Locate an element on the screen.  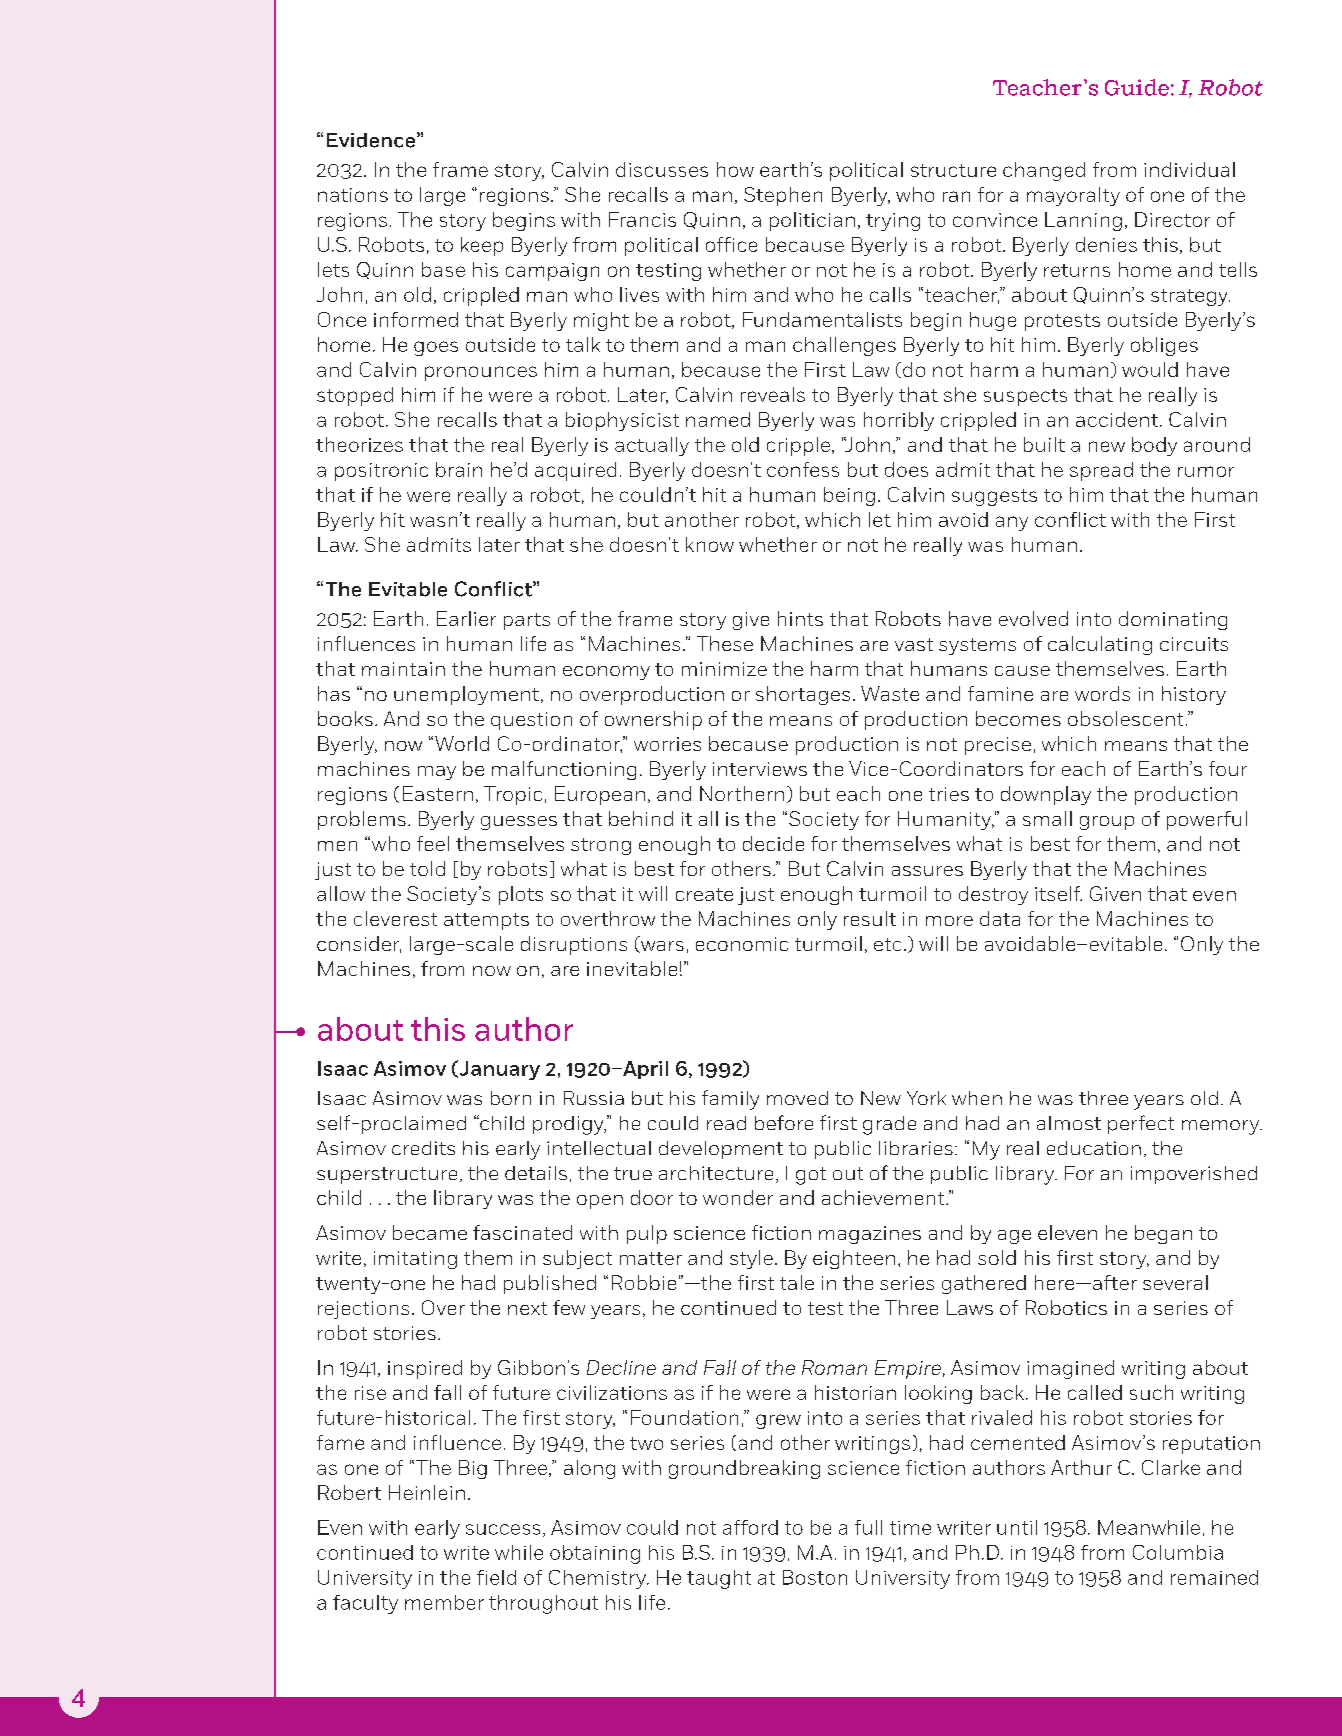
feel is located at coordinates (433, 843).
